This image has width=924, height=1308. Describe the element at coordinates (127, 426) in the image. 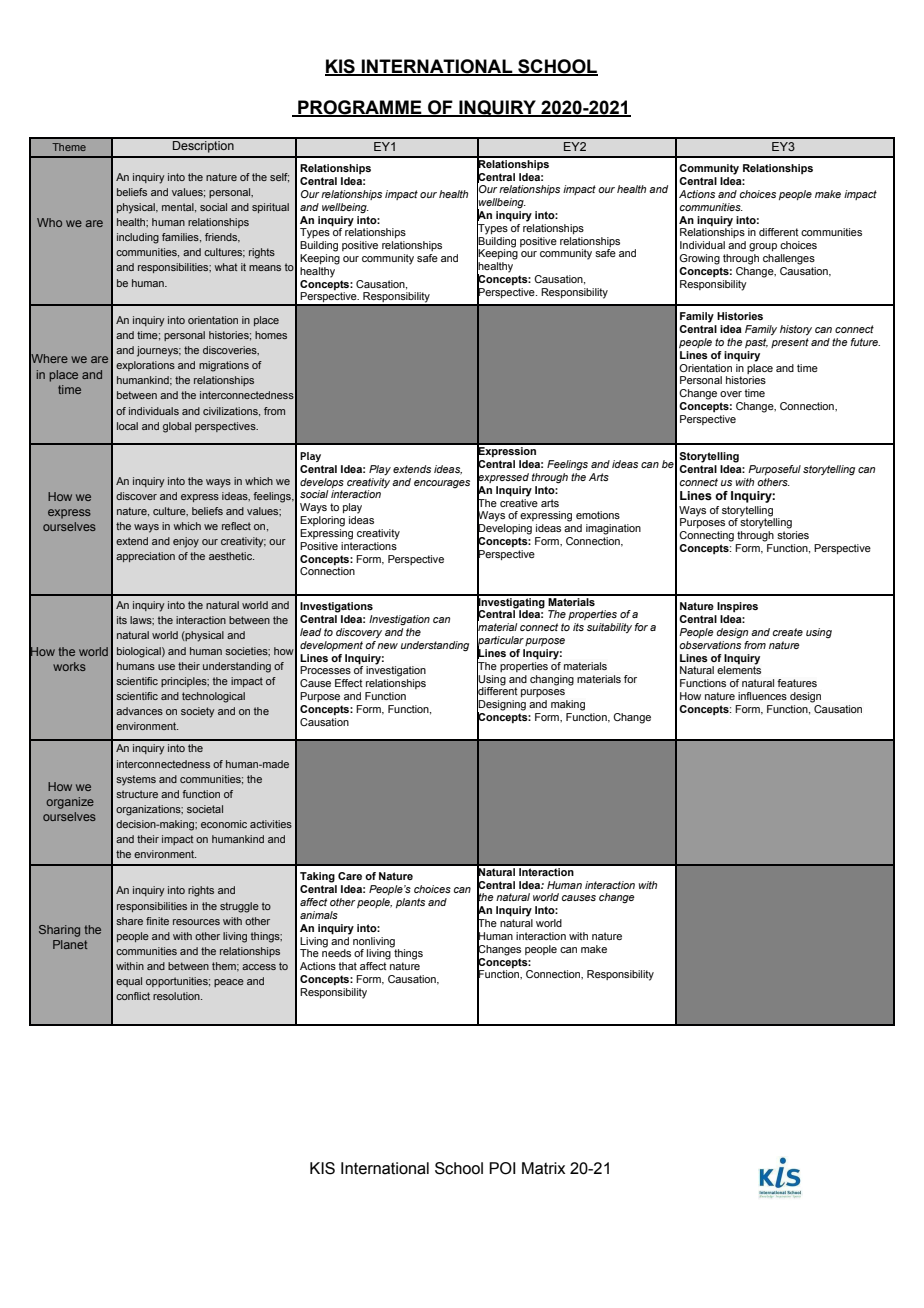

I see `local` at that location.
